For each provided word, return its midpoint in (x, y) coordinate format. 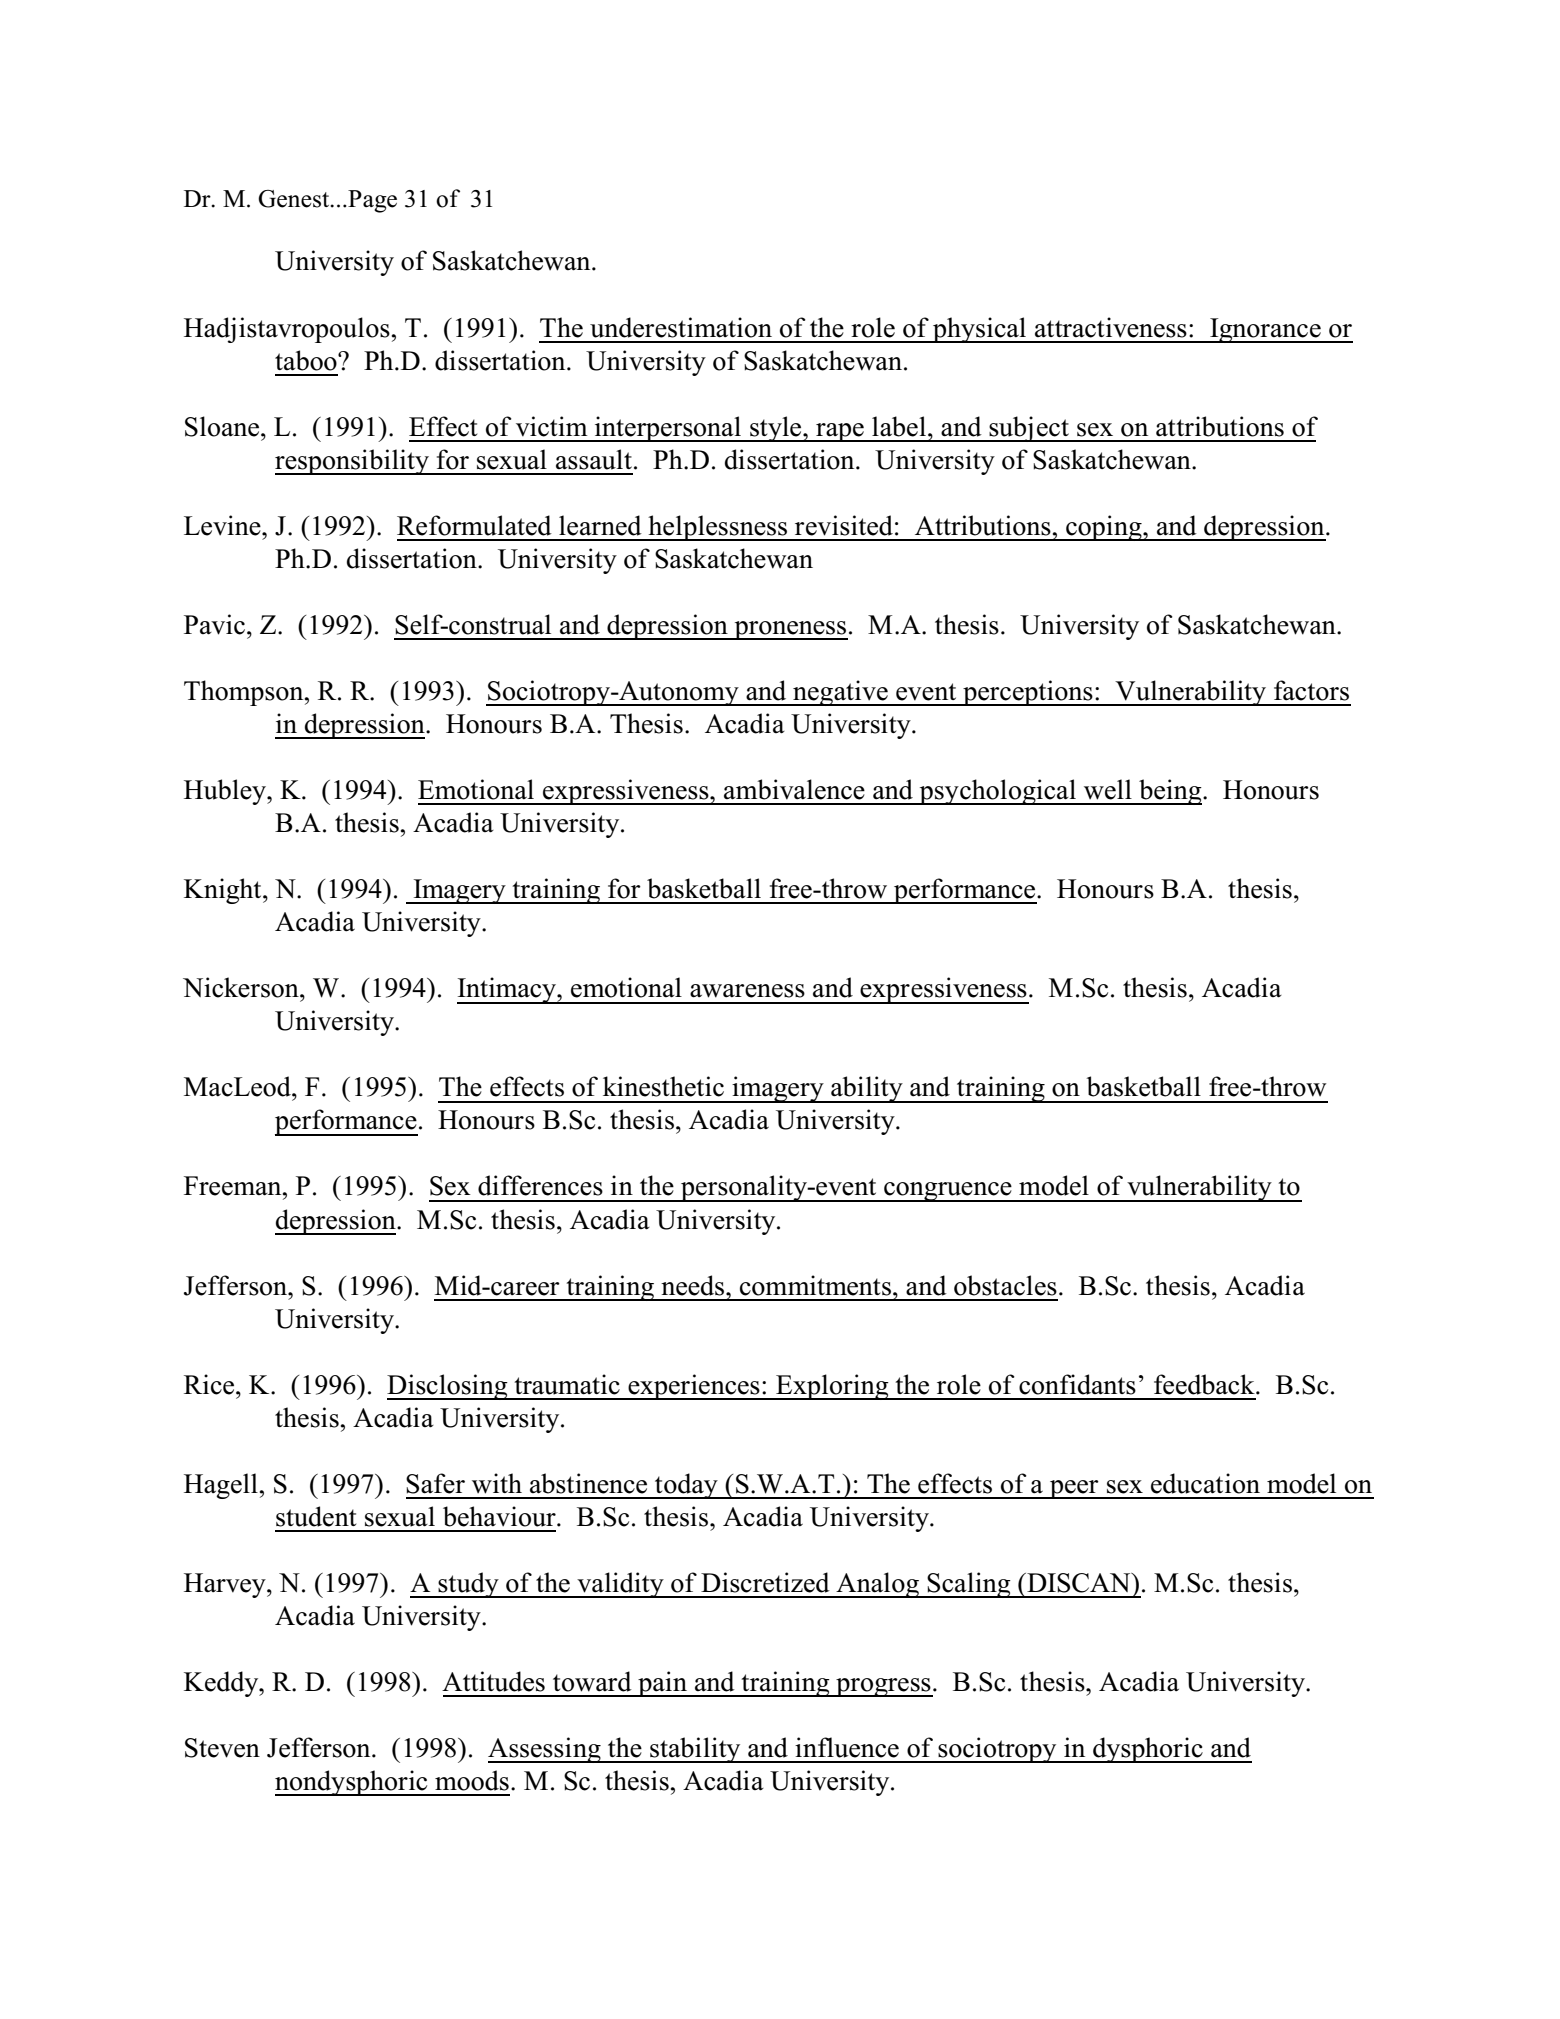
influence (847, 1747)
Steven (222, 1748)
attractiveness (1111, 327)
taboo (307, 360)
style (776, 429)
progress (883, 1687)
